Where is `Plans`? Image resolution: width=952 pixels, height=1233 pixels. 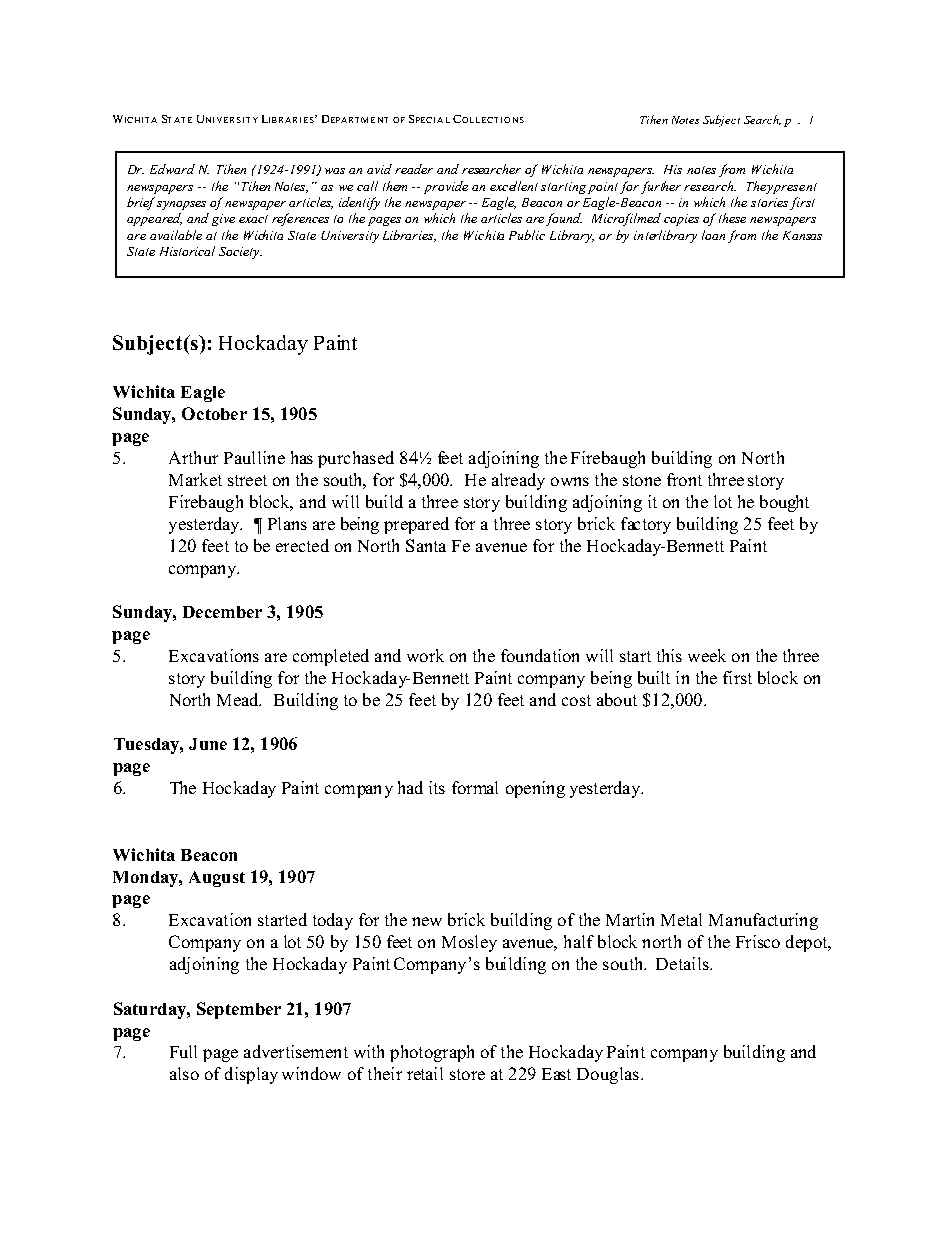
Plans is located at coordinates (287, 523).
